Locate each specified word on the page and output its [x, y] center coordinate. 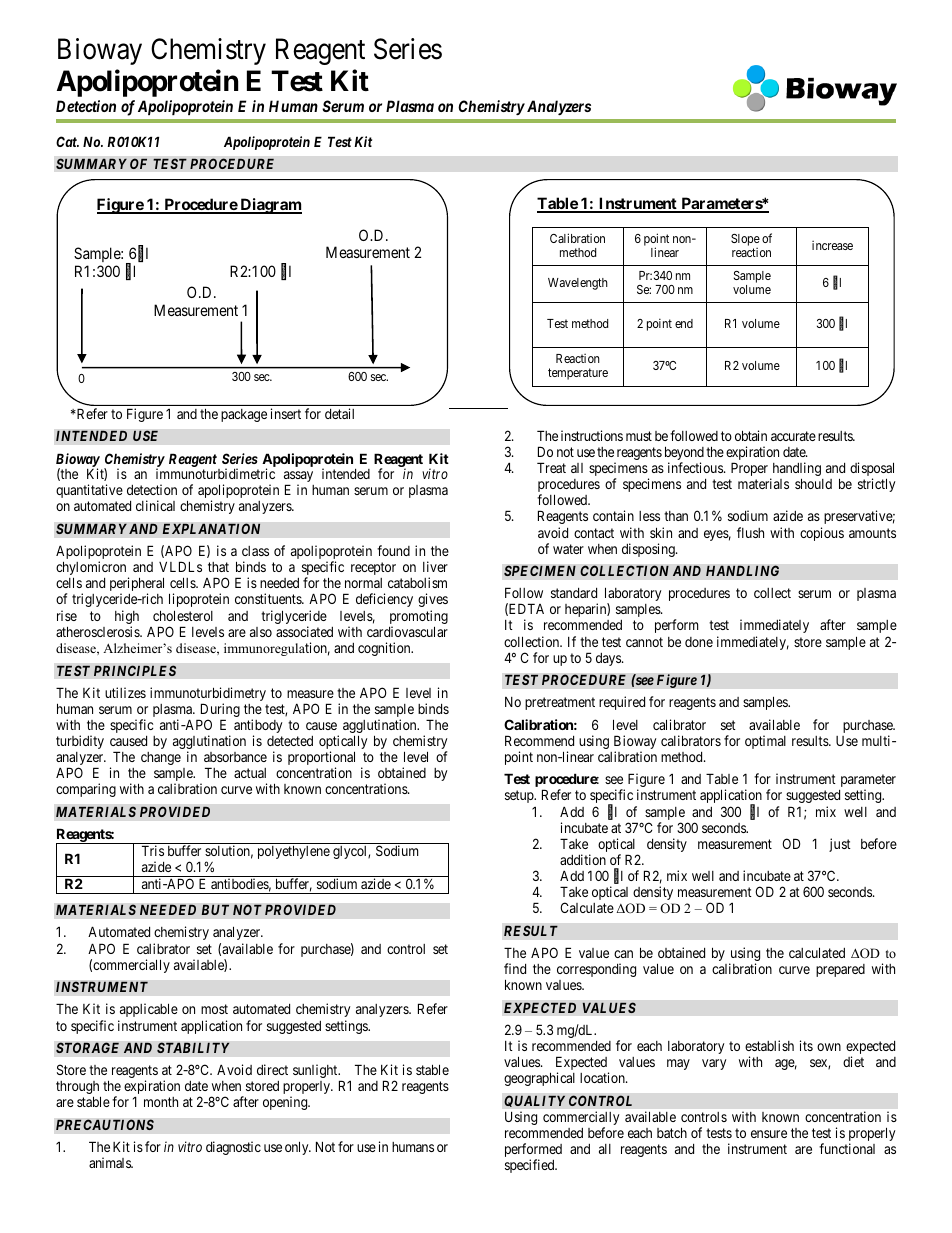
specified [531, 1166]
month [161, 1102]
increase [832, 245]
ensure [769, 1134]
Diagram [270, 206]
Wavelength [578, 284]
